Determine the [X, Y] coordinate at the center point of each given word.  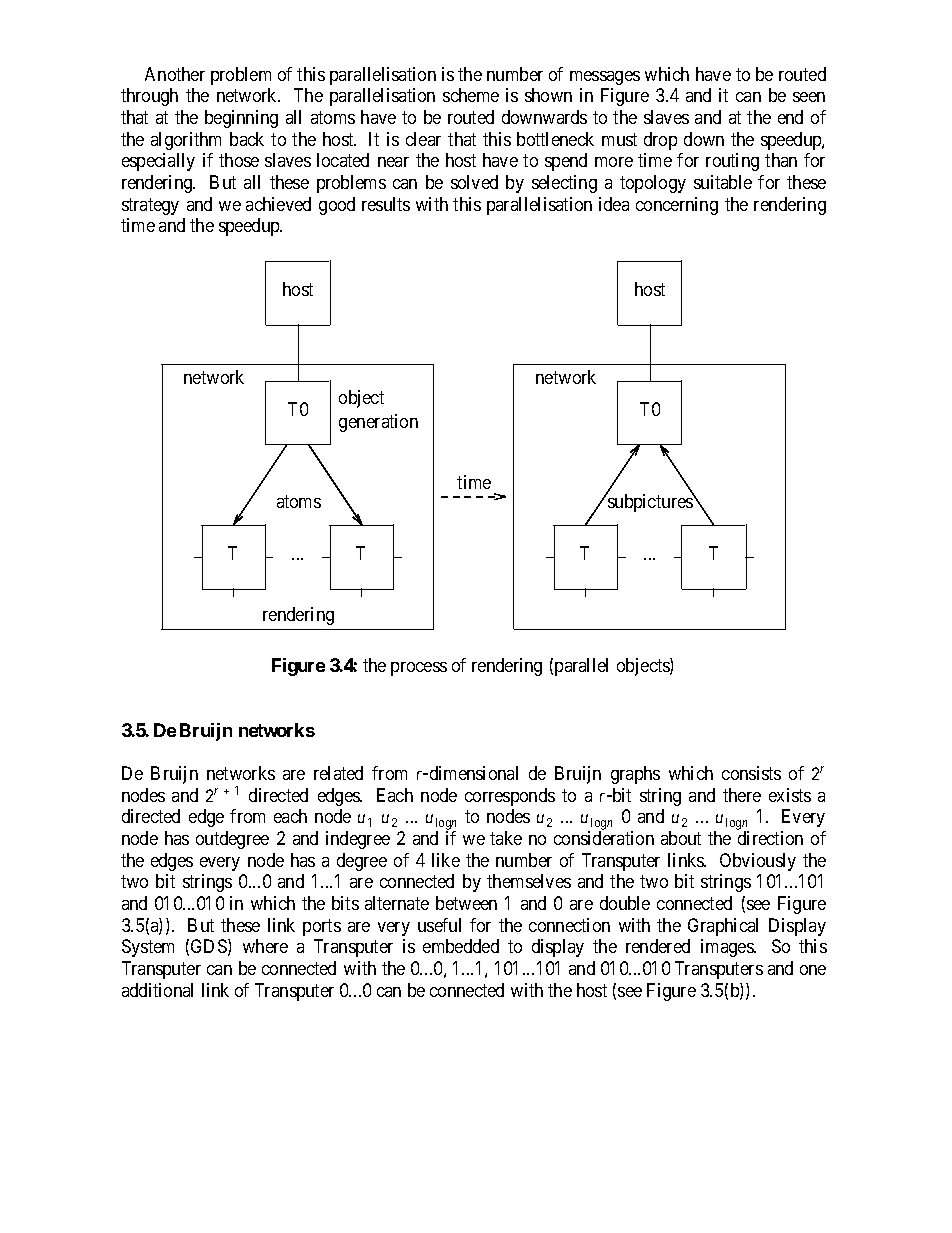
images [728, 948]
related [338, 773]
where [265, 946]
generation [378, 423]
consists [751, 773]
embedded [461, 946]
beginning [241, 119]
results [386, 204]
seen [809, 97]
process [419, 669]
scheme [471, 95]
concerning [677, 206]
